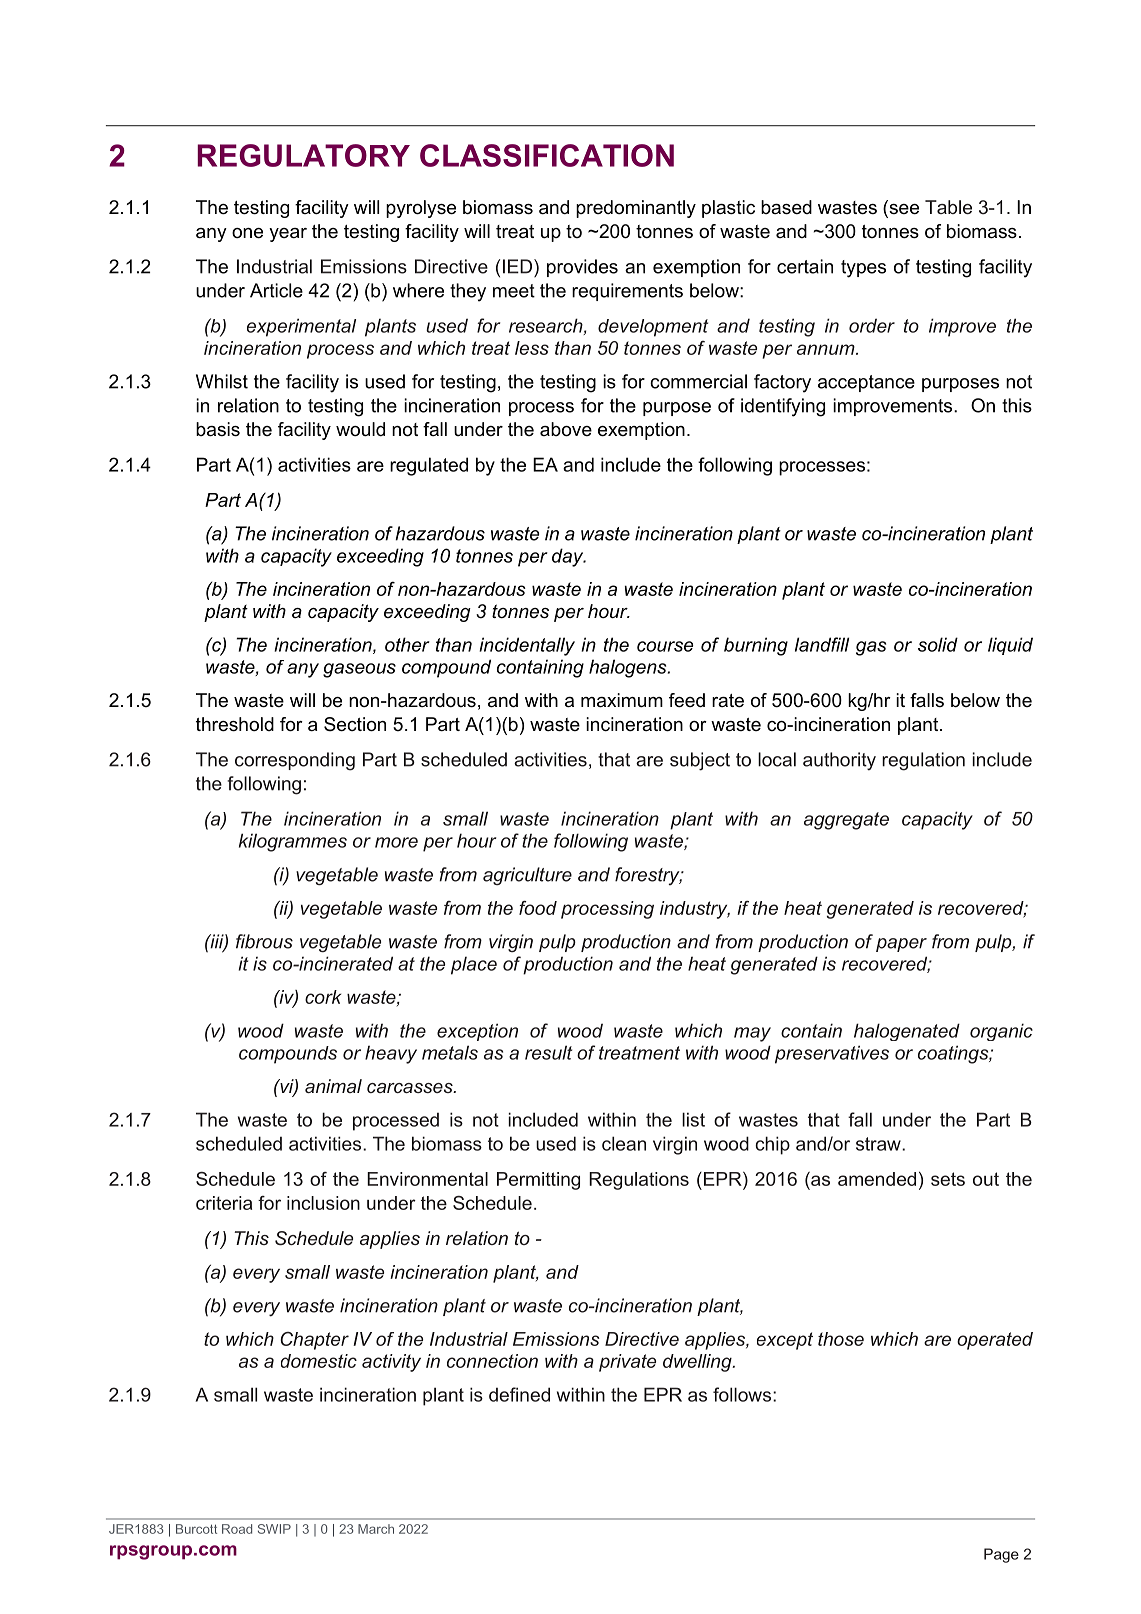 The image size is (1141, 1614). What do you see at coordinates (396, 842) in the screenshot?
I see `more` at bounding box center [396, 842].
